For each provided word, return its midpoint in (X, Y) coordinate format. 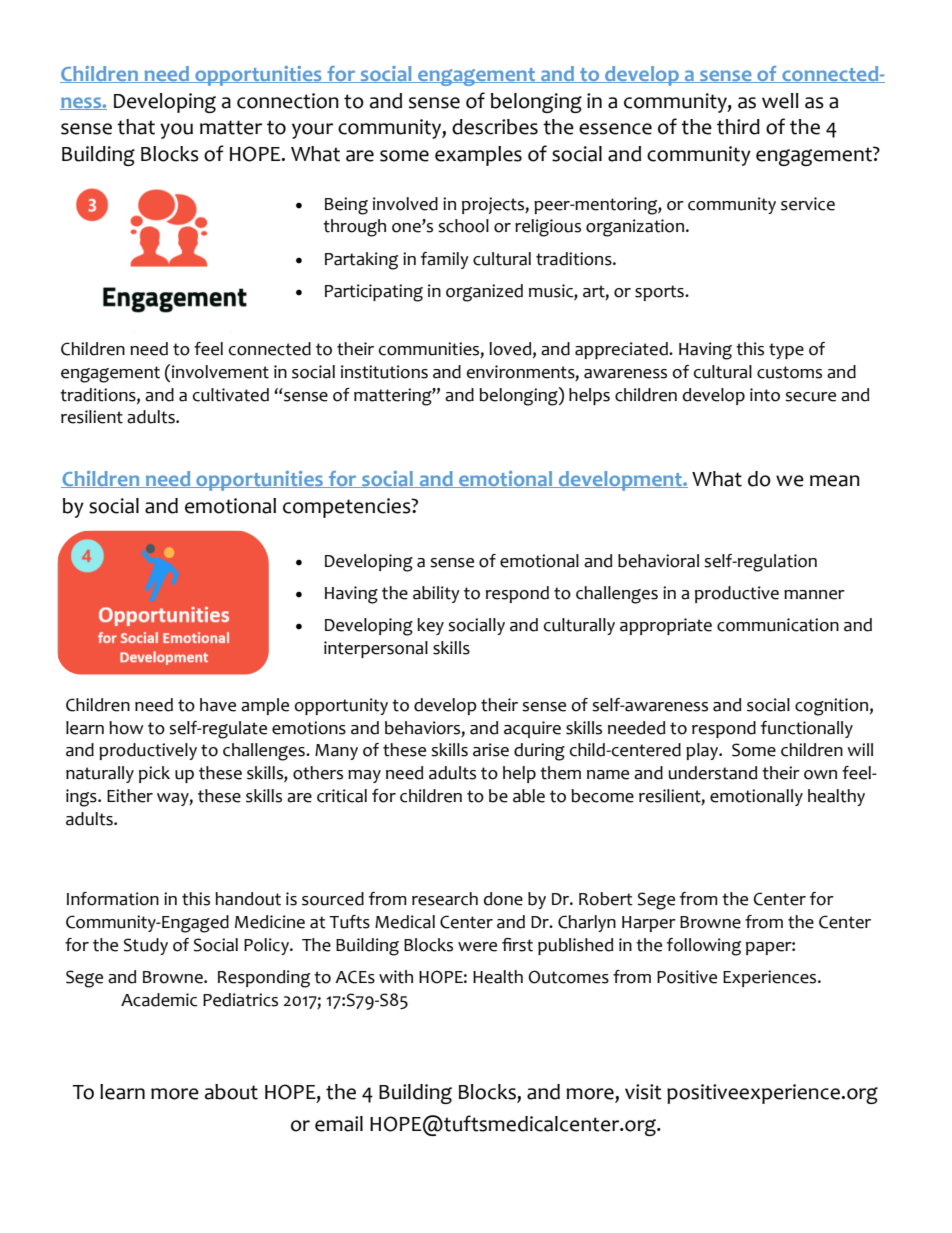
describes (495, 127)
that (136, 127)
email (339, 1124)
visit (643, 1092)
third (738, 127)
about (231, 1092)
